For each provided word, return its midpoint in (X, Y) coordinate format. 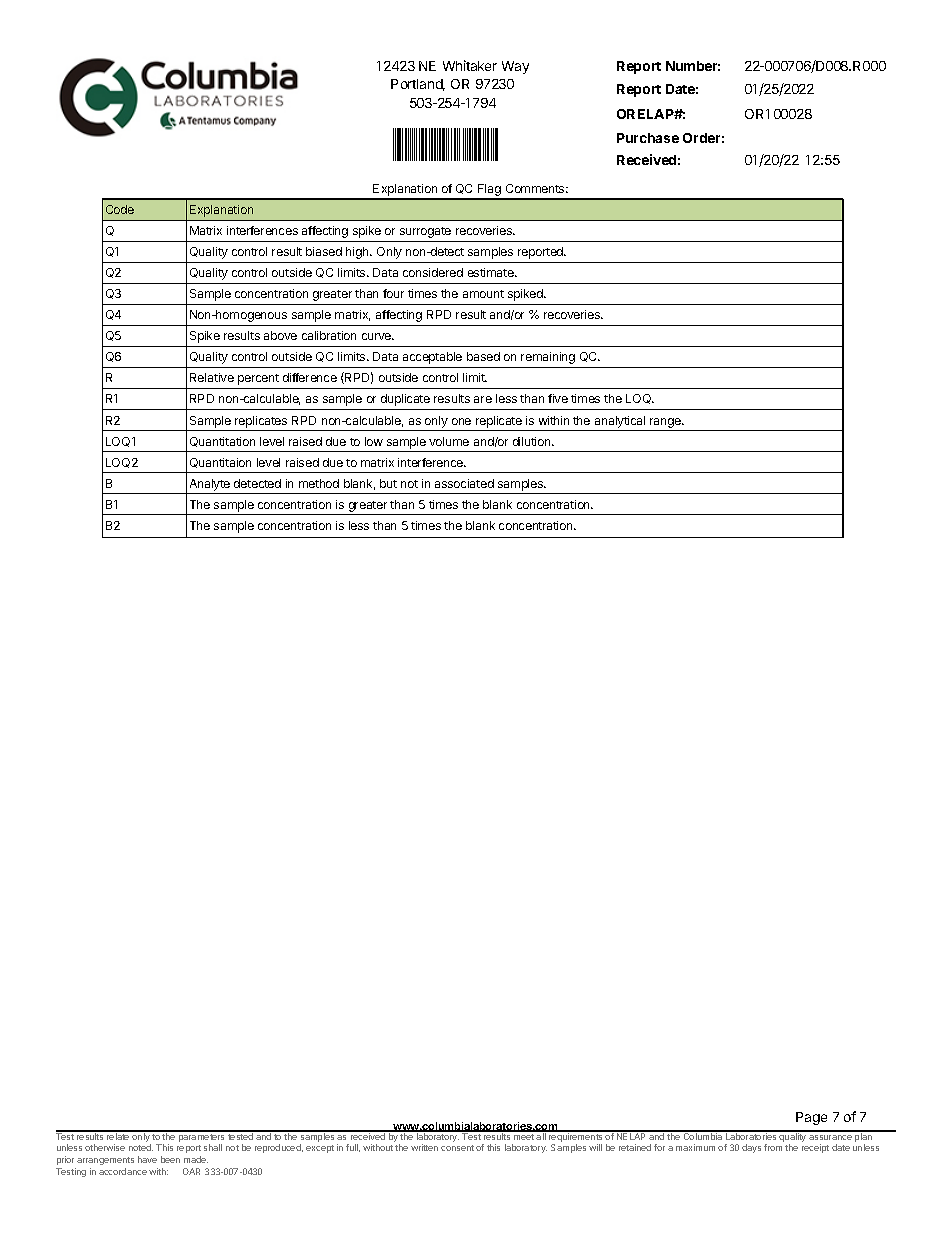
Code (120, 209)
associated (464, 483)
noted (141, 1147)
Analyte (210, 485)
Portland (418, 85)
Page (811, 1118)
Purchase (648, 138)
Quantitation (222, 442)
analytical (620, 422)
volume (449, 441)
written (424, 1147)
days (751, 1148)
